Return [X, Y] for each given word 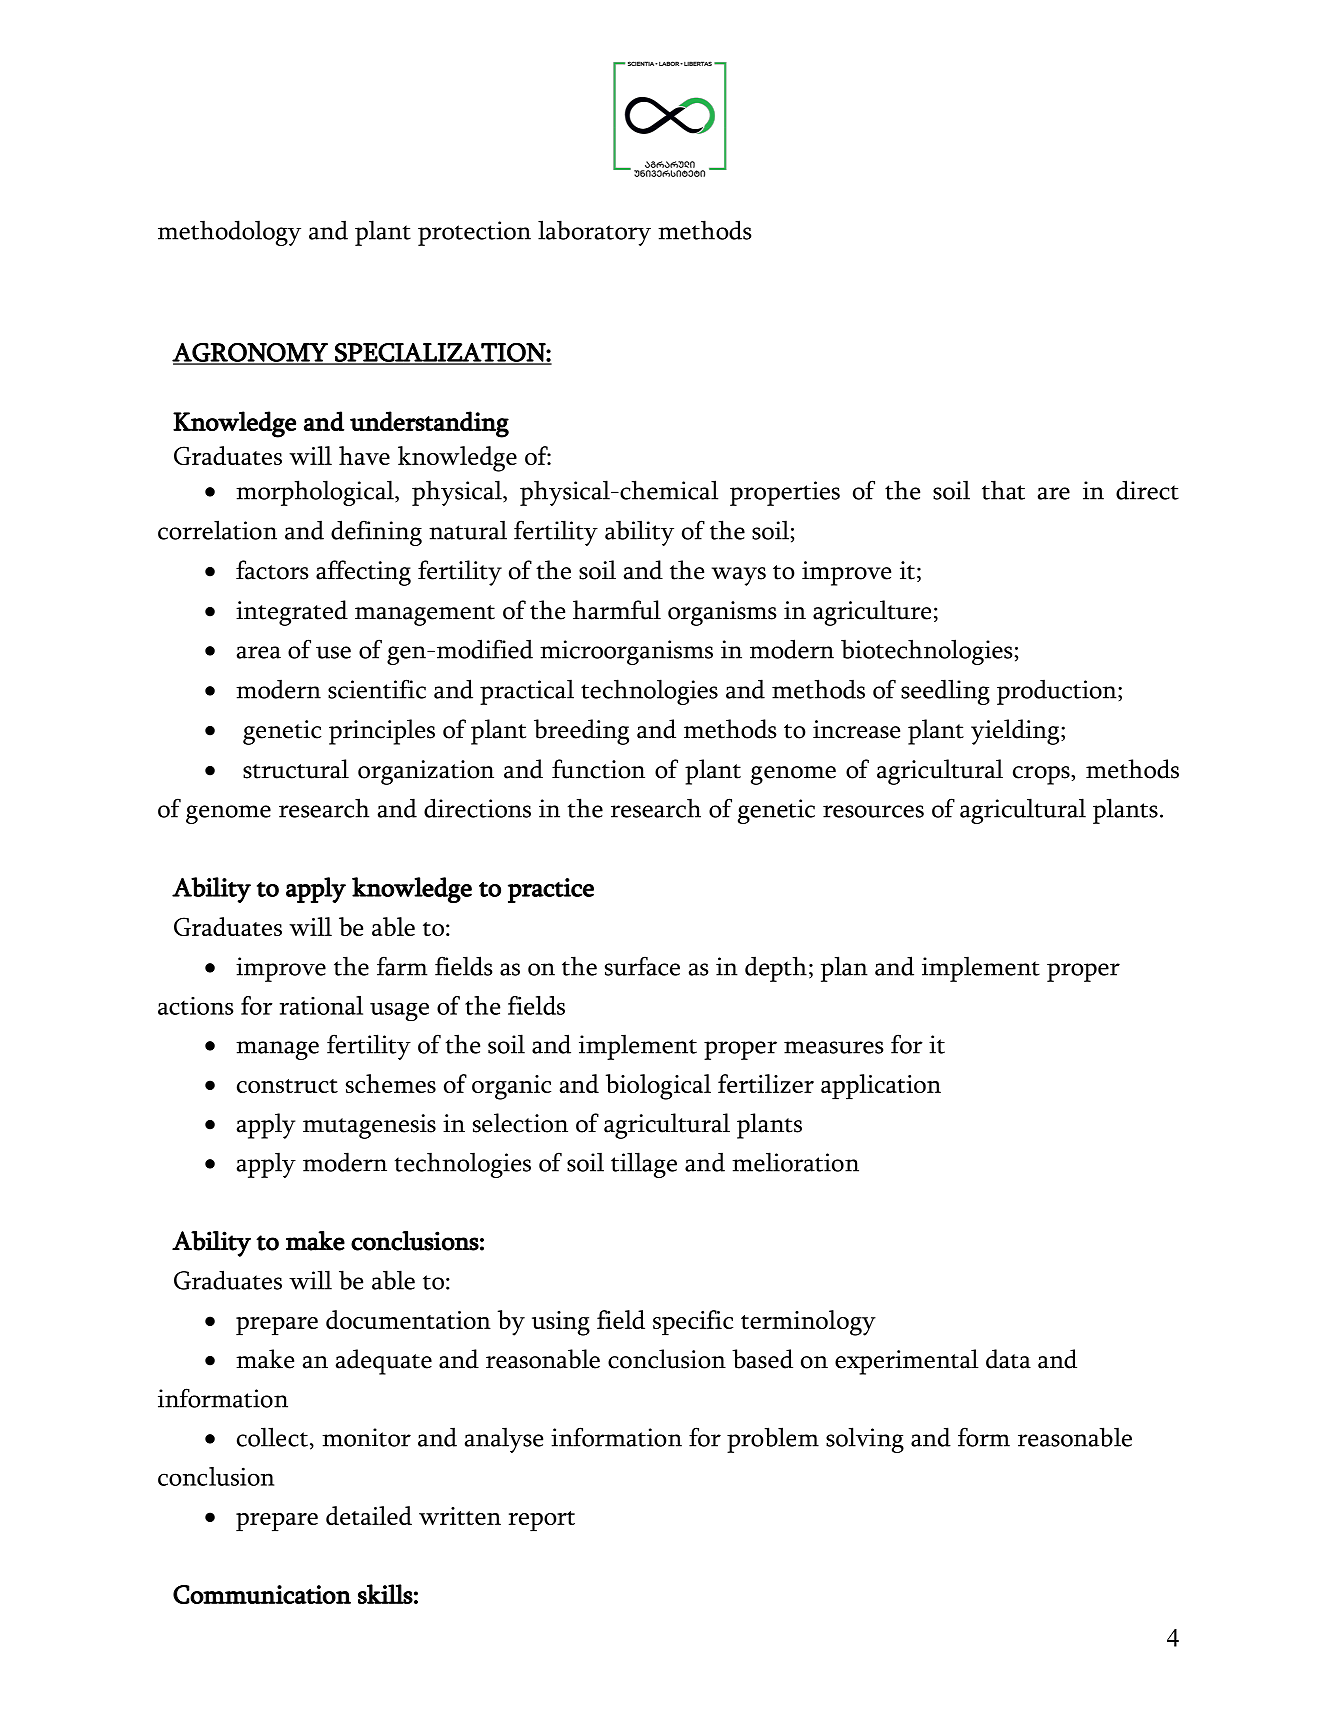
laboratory [594, 233]
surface [642, 966]
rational [321, 1005]
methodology [229, 233]
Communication [262, 1594]
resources [873, 811]
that [1003, 490]
